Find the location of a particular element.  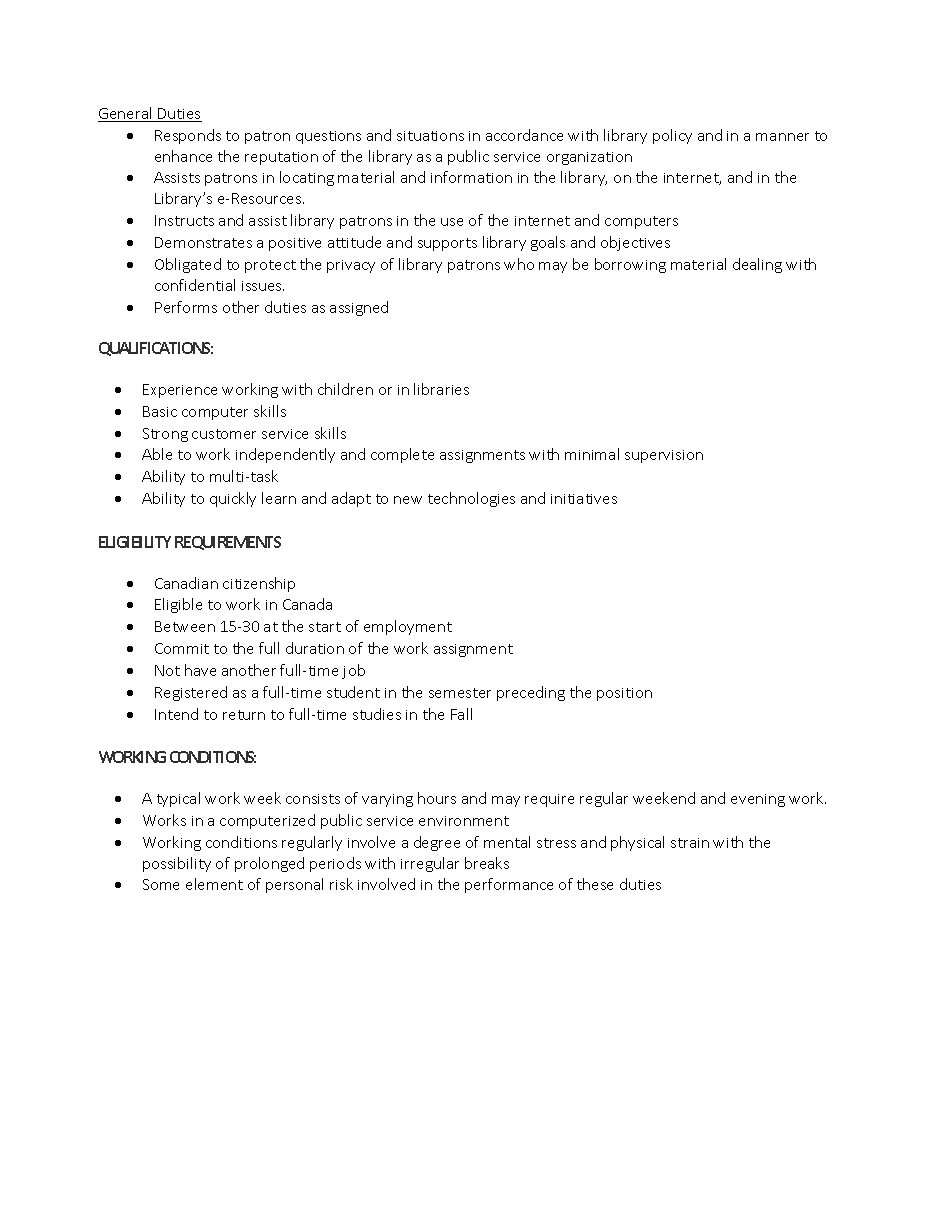

technologies is located at coordinates (471, 499).
